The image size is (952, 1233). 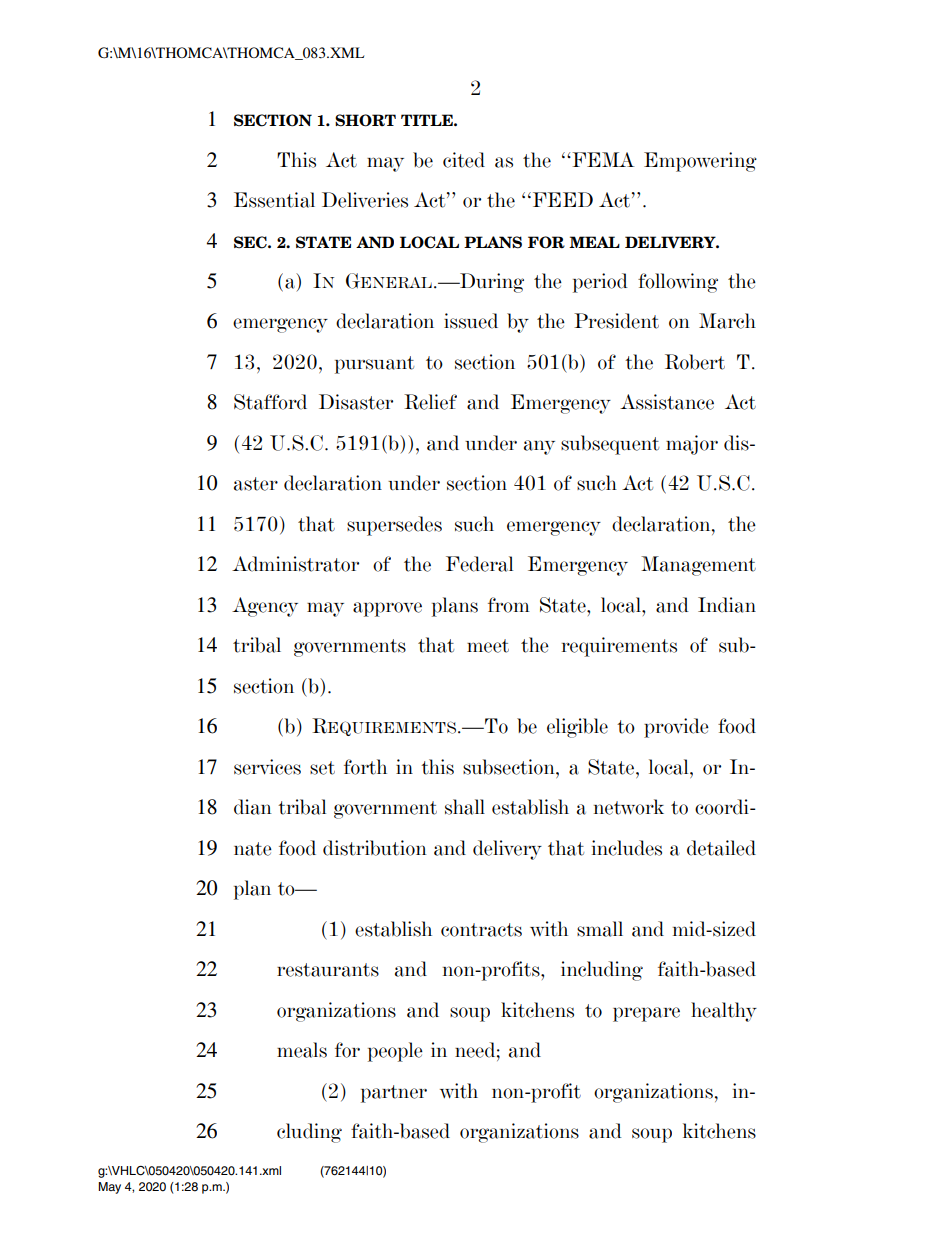 What do you see at coordinates (464, 160) in the page?
I see `cited` at bounding box center [464, 160].
